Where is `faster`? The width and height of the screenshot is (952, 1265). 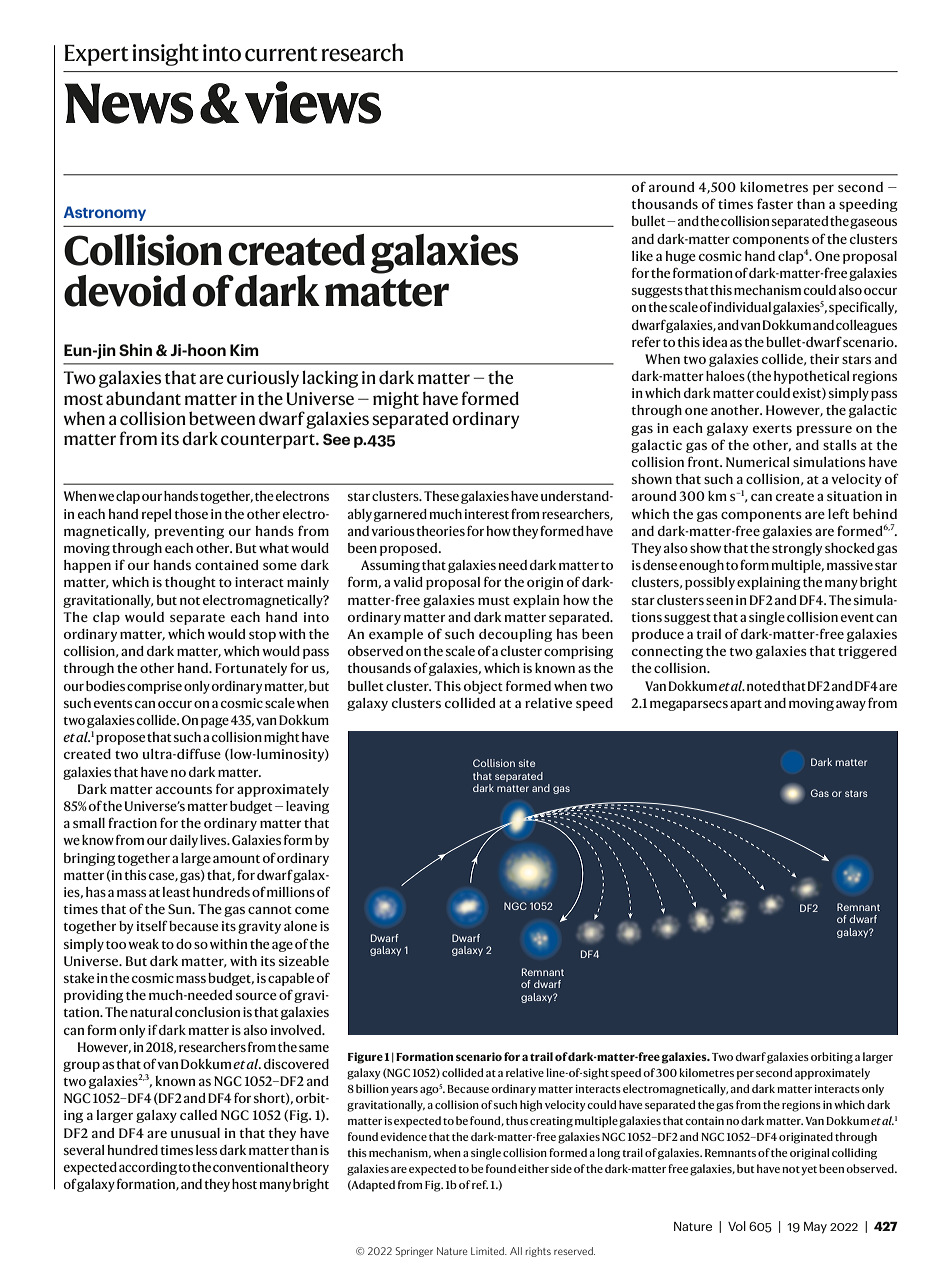
faster is located at coordinates (775, 203).
